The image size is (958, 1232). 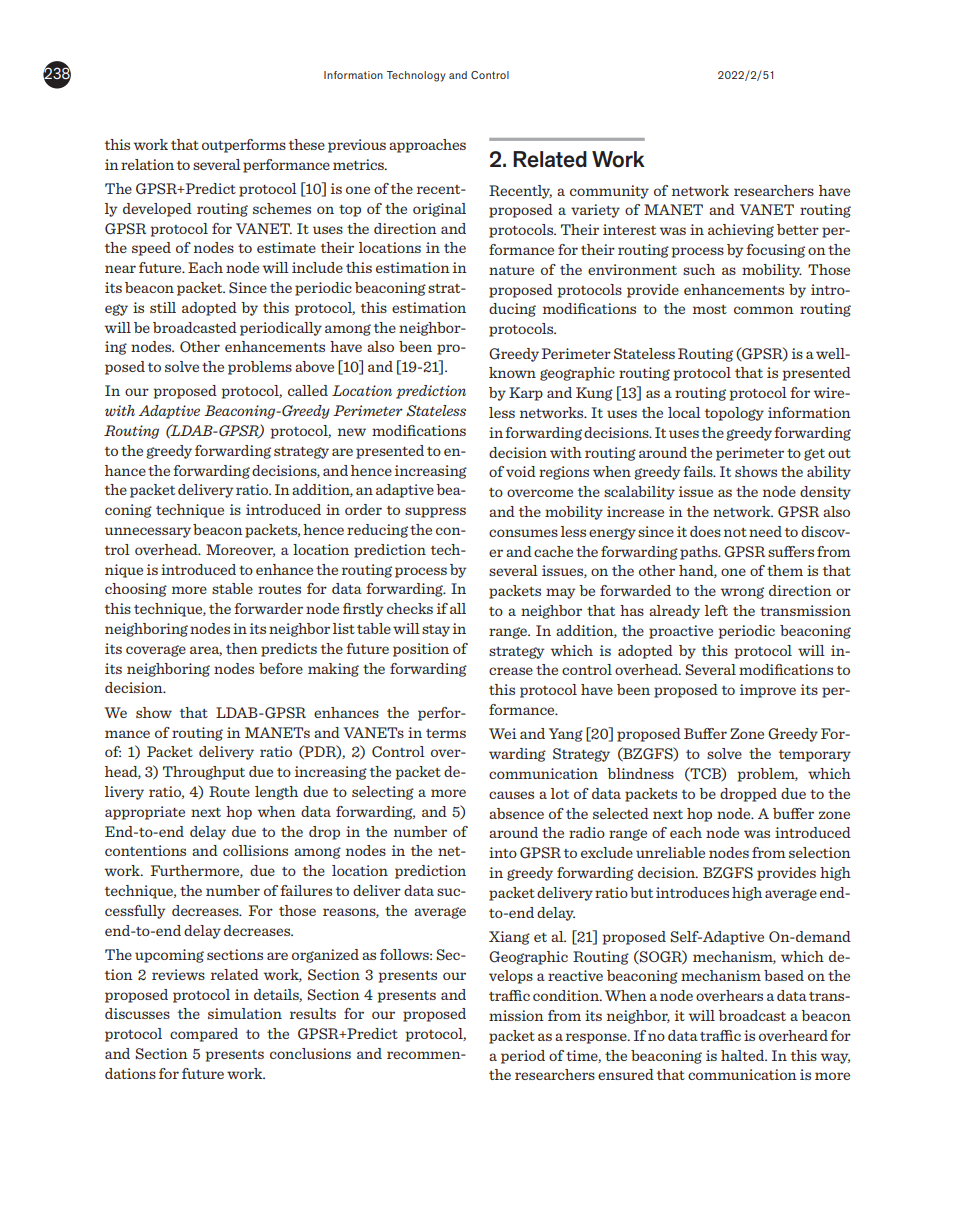 What do you see at coordinates (436, 631) in the page?
I see `stay` at bounding box center [436, 631].
